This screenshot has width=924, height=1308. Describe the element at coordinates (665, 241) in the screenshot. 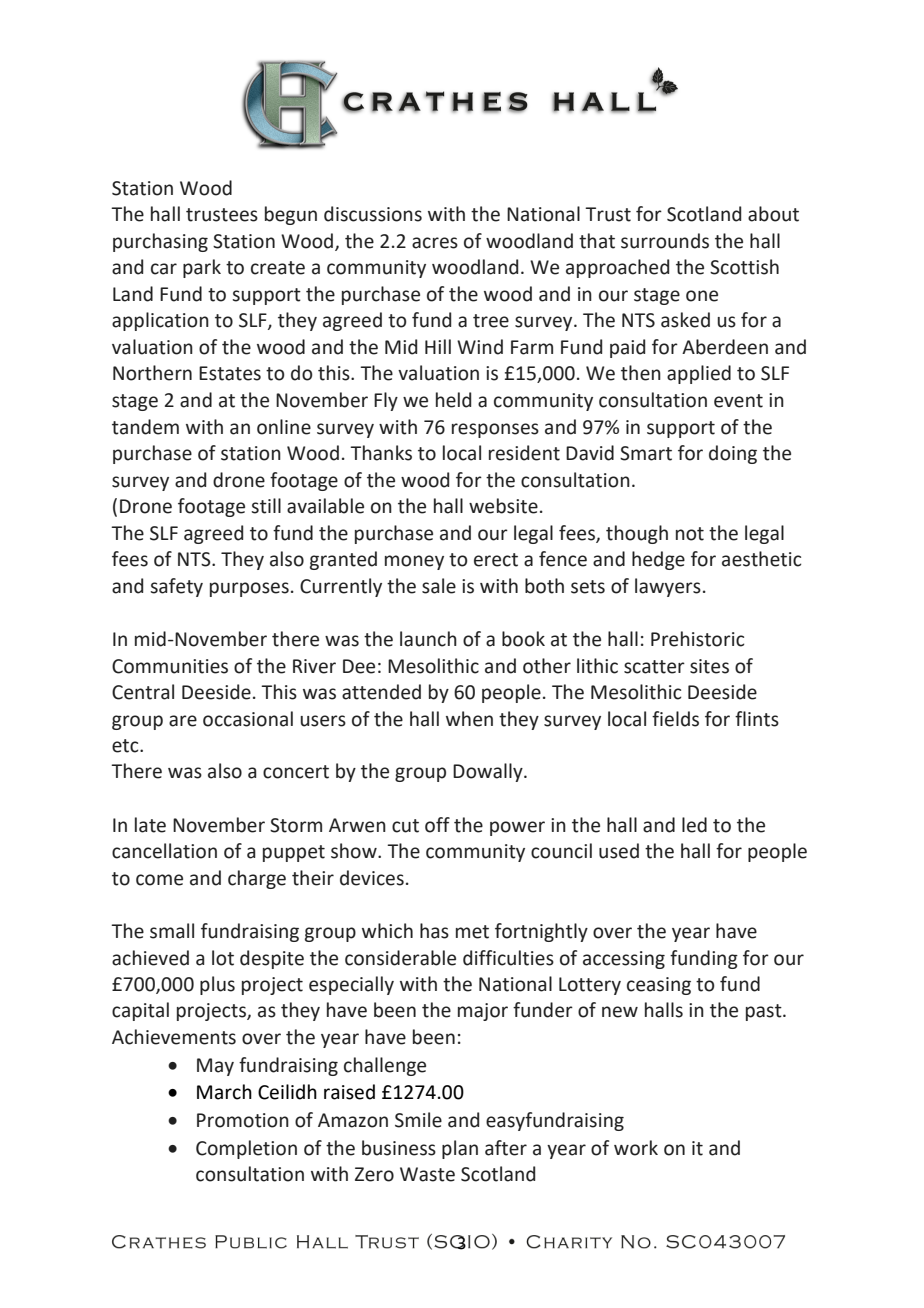

I see `surrounds` at that location.
